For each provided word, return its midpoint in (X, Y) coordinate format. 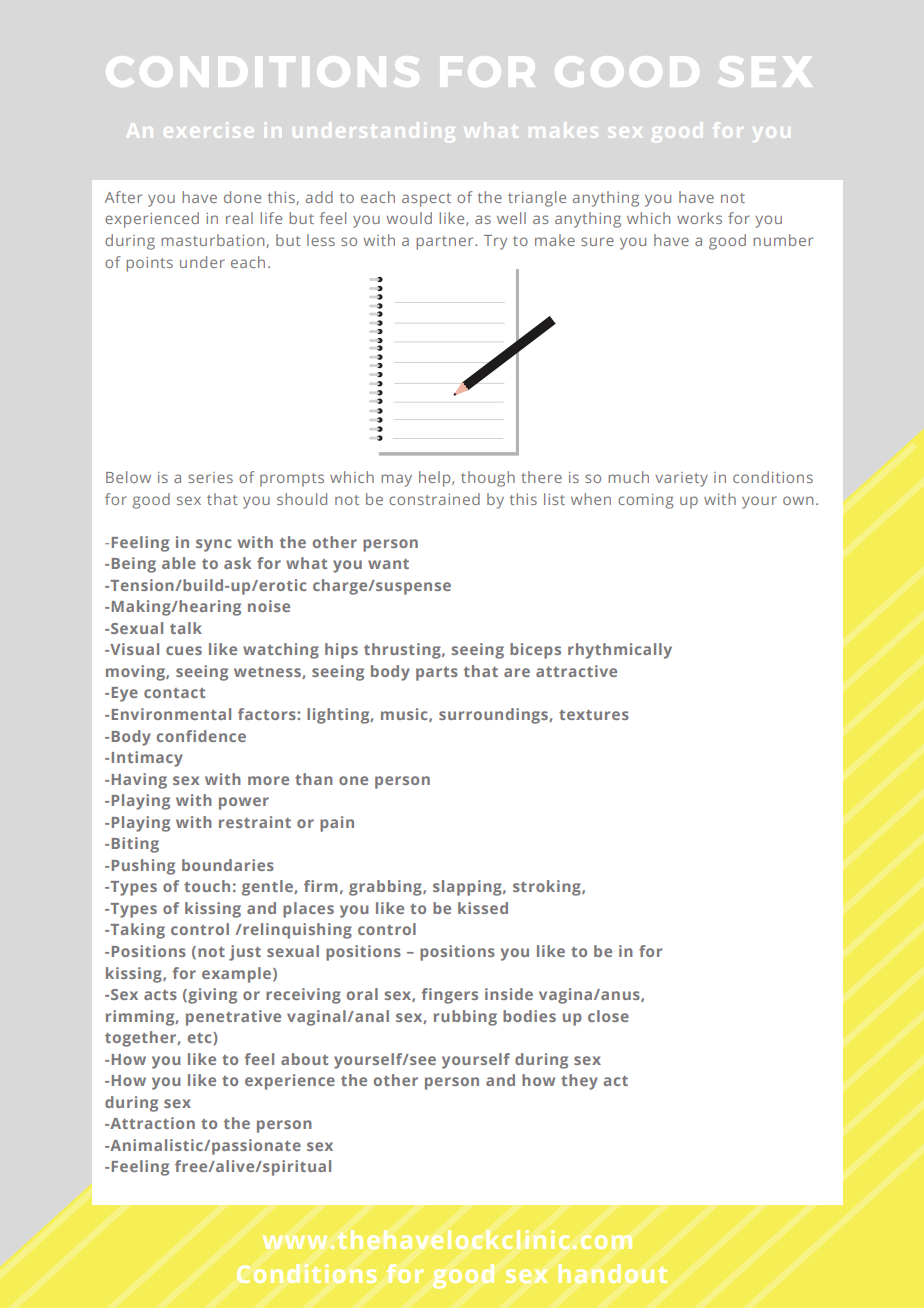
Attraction (151, 1123)
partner (446, 243)
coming (646, 501)
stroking (548, 888)
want (388, 564)
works (699, 218)
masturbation (214, 241)
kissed (483, 908)
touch (207, 886)
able (179, 563)
